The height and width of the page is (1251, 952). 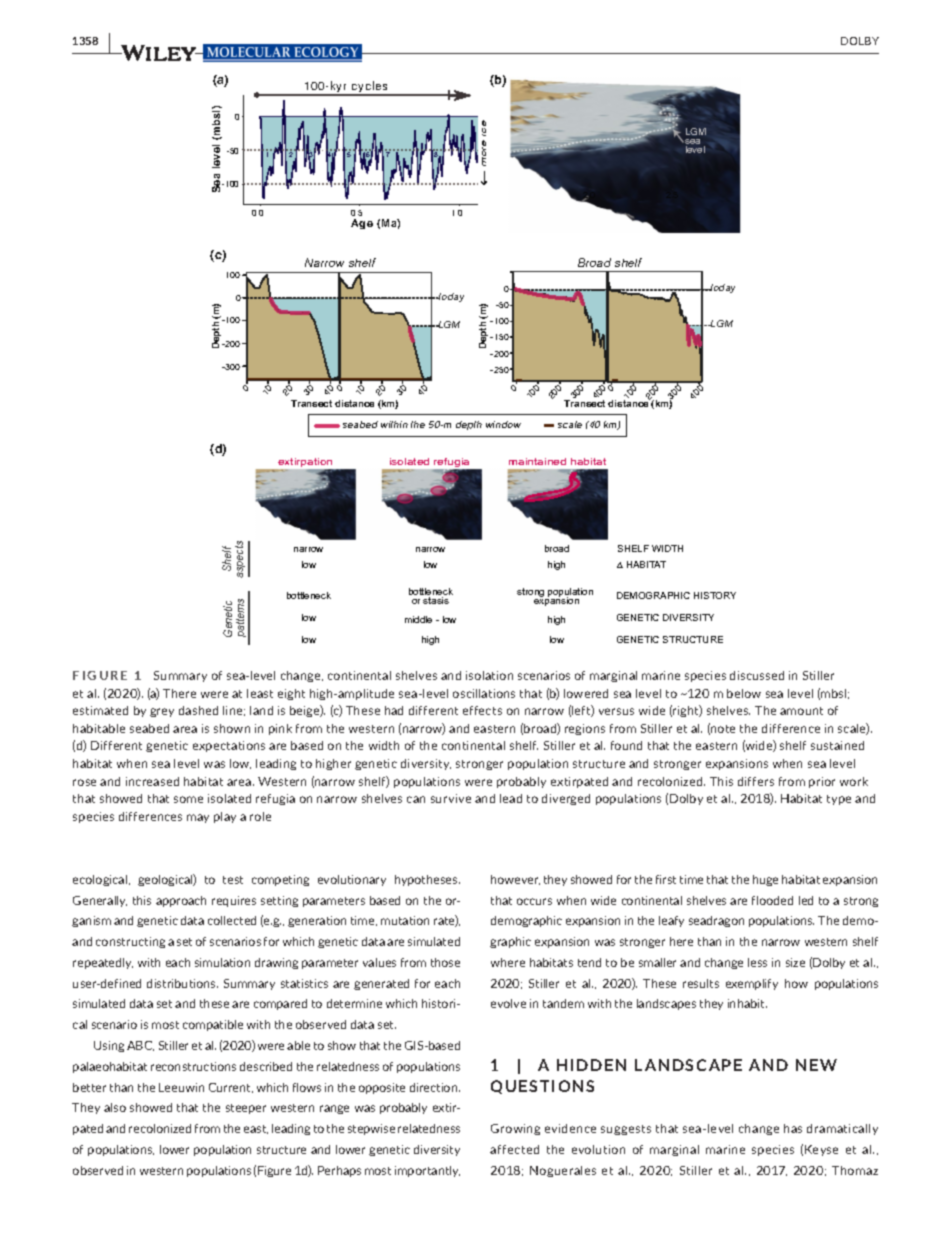 I want to click on also, so click(x=115, y=1107).
